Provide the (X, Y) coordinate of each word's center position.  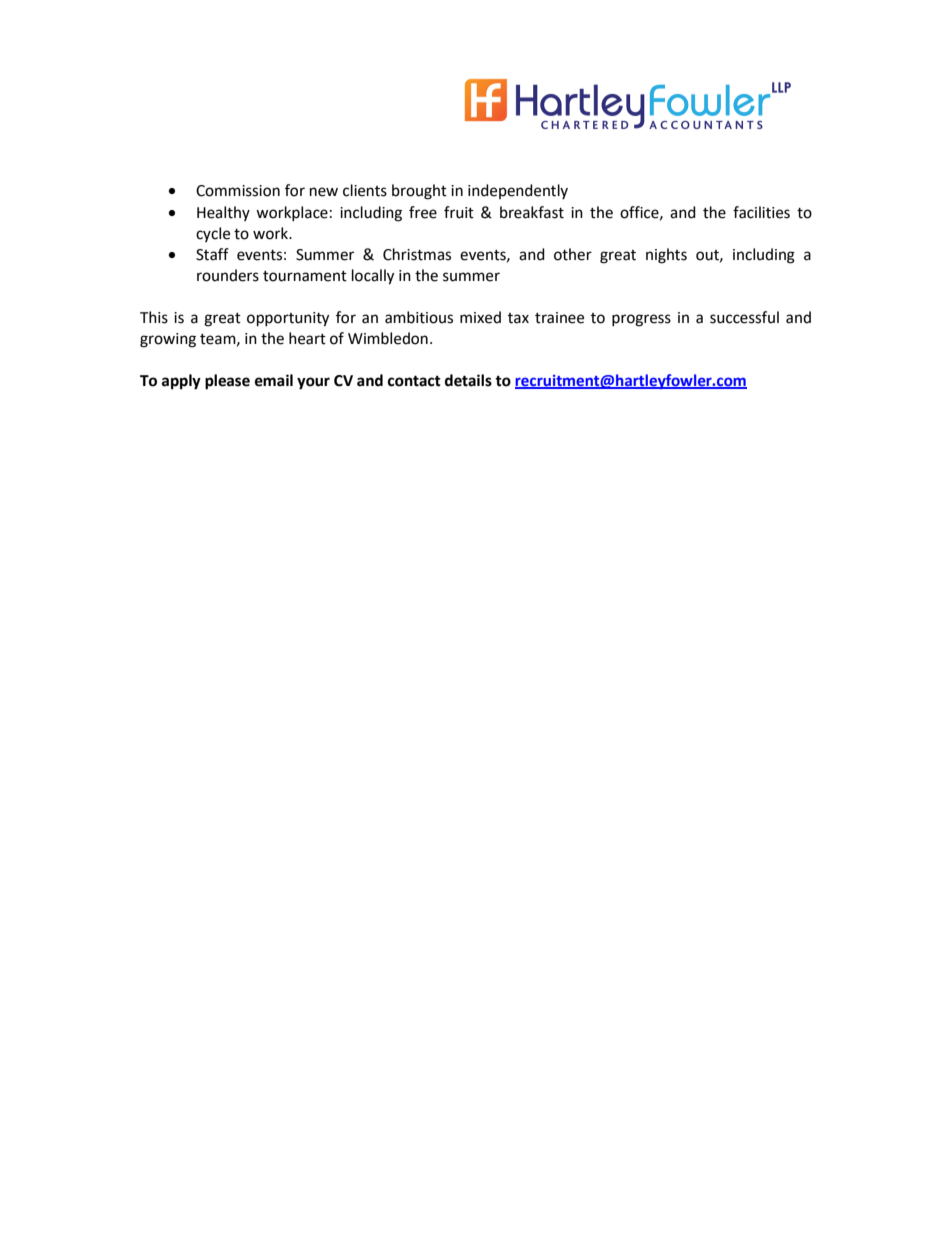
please (227, 382)
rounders (228, 275)
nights (666, 256)
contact (414, 381)
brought (419, 192)
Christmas (417, 254)
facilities (761, 212)
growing (168, 340)
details (468, 380)
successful (744, 317)
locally (373, 277)
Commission (238, 191)
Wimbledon (388, 338)
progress (641, 320)
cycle (213, 234)
